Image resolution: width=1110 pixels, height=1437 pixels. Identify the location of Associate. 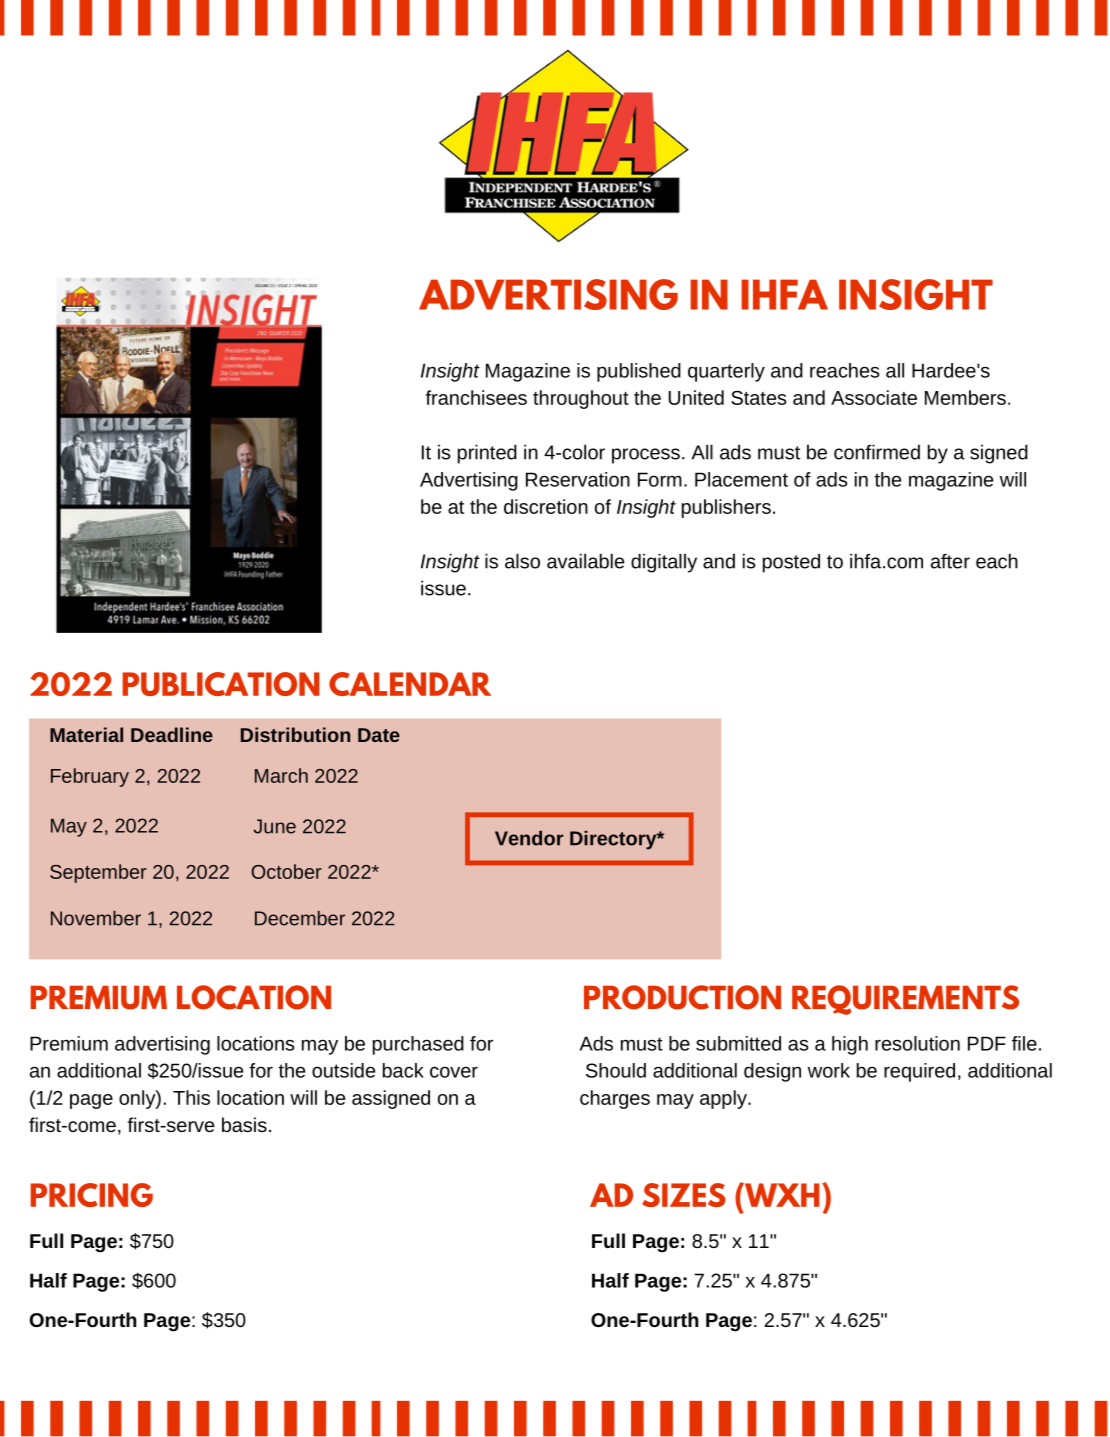
(874, 397).
